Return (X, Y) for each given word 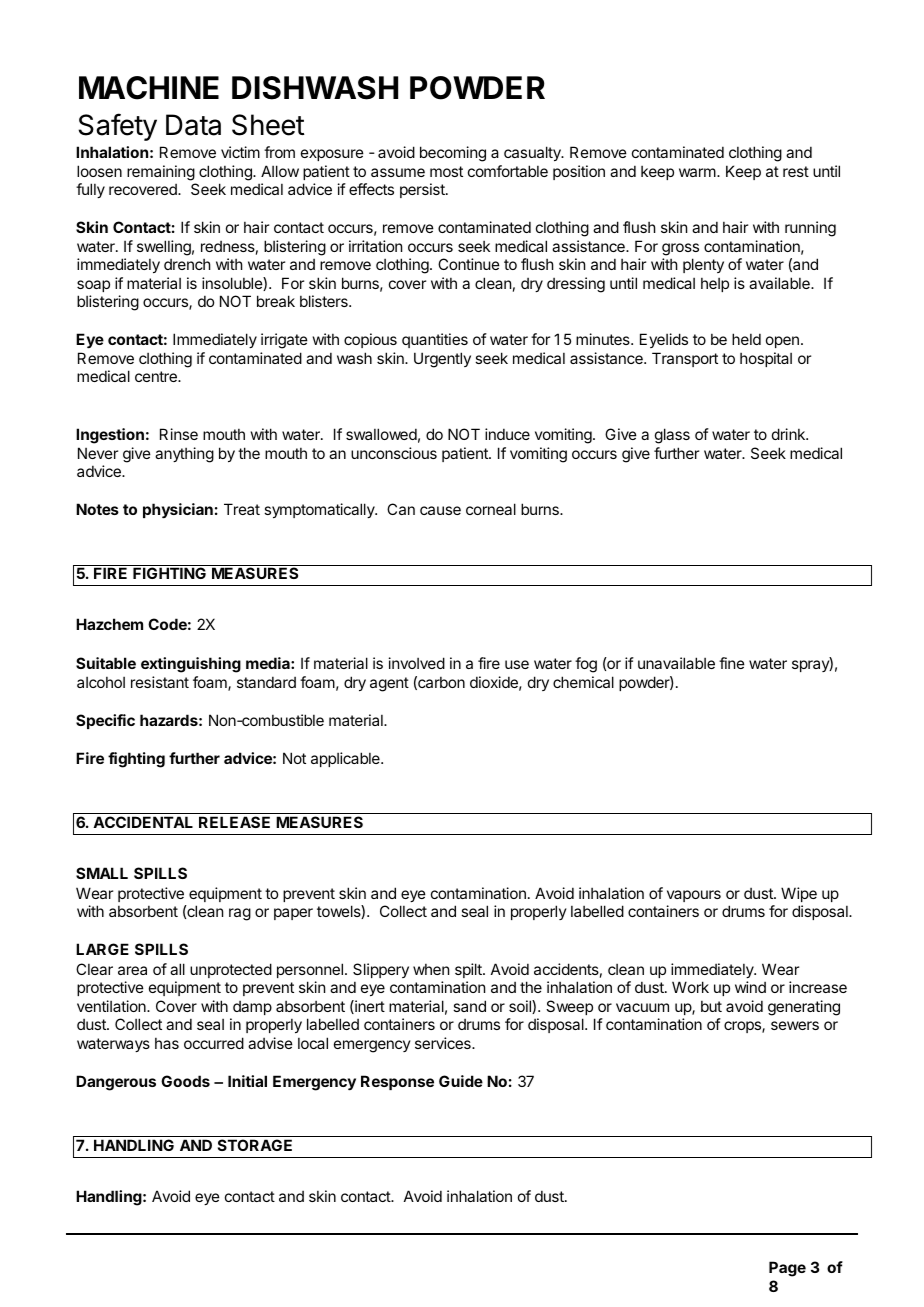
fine (732, 663)
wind (750, 987)
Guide (461, 1081)
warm (697, 172)
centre (157, 376)
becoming (453, 154)
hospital (766, 359)
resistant (160, 682)
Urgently (442, 360)
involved (417, 663)
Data (193, 125)
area (132, 970)
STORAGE (255, 1145)
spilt (469, 970)
